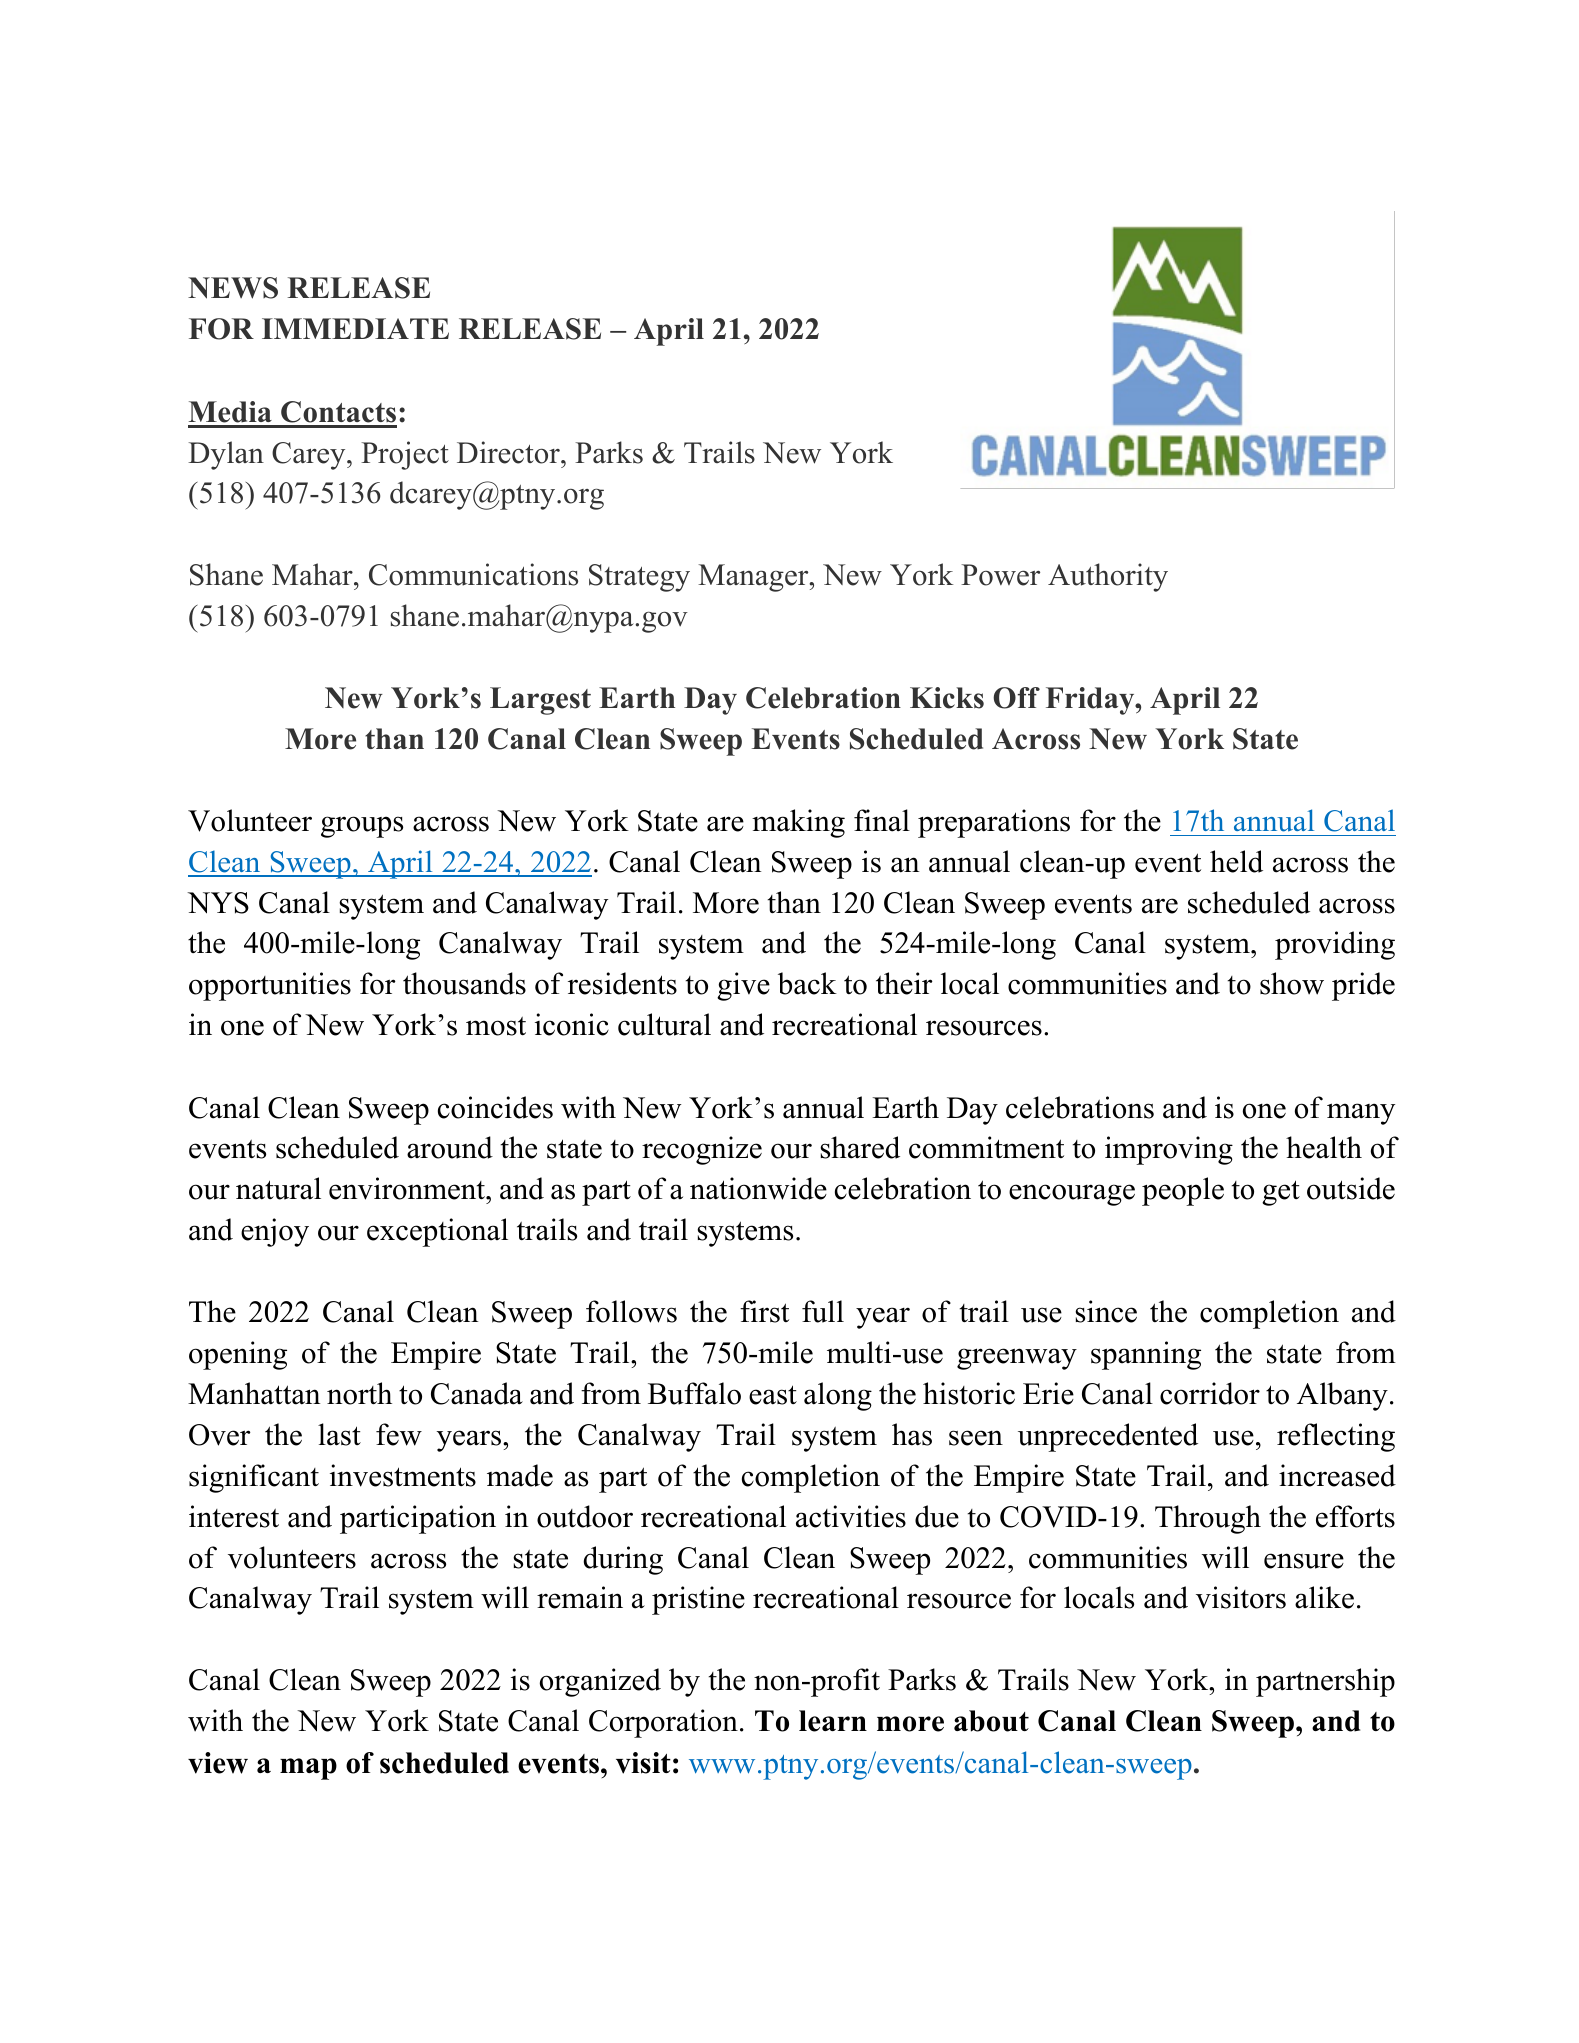 The image size is (1579, 2043). I want to click on NEWS, so click(233, 288).
